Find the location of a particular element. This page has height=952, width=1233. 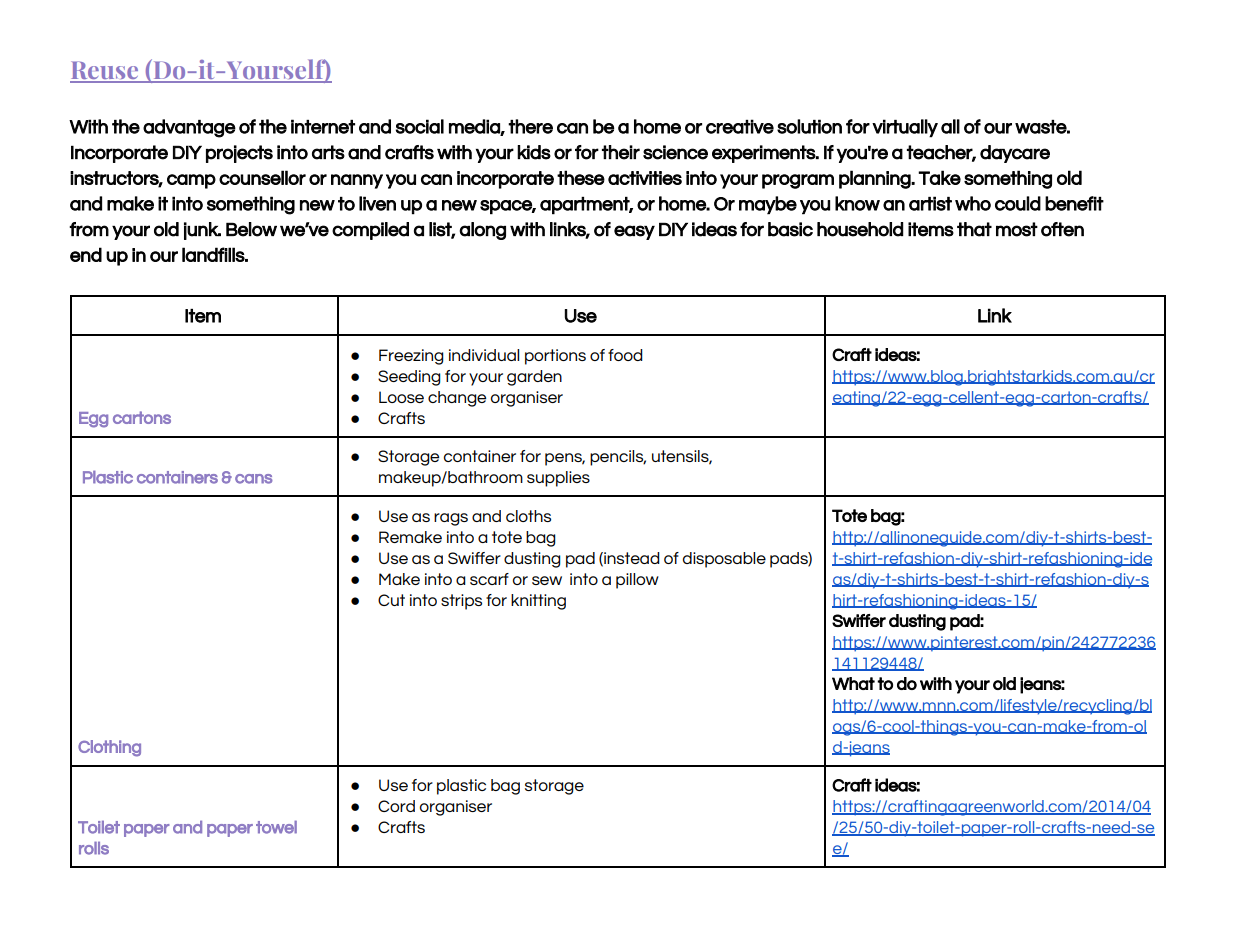

towel is located at coordinates (276, 827).
